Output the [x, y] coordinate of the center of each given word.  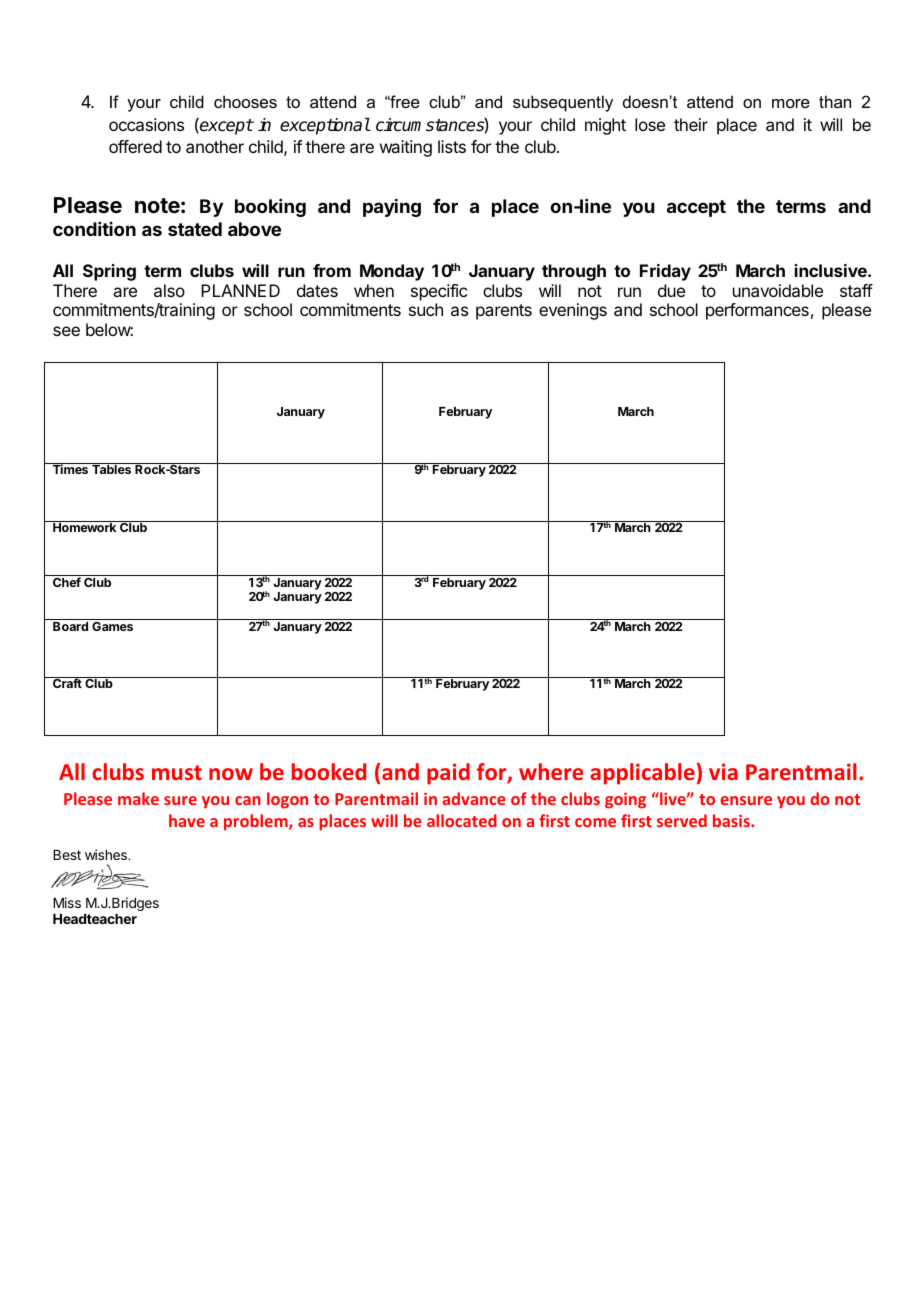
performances [757, 311]
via [723, 771]
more [791, 103]
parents [504, 312]
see [66, 331]
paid [448, 774]
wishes [107, 854]
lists [452, 146]
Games [112, 626]
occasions [146, 124]
